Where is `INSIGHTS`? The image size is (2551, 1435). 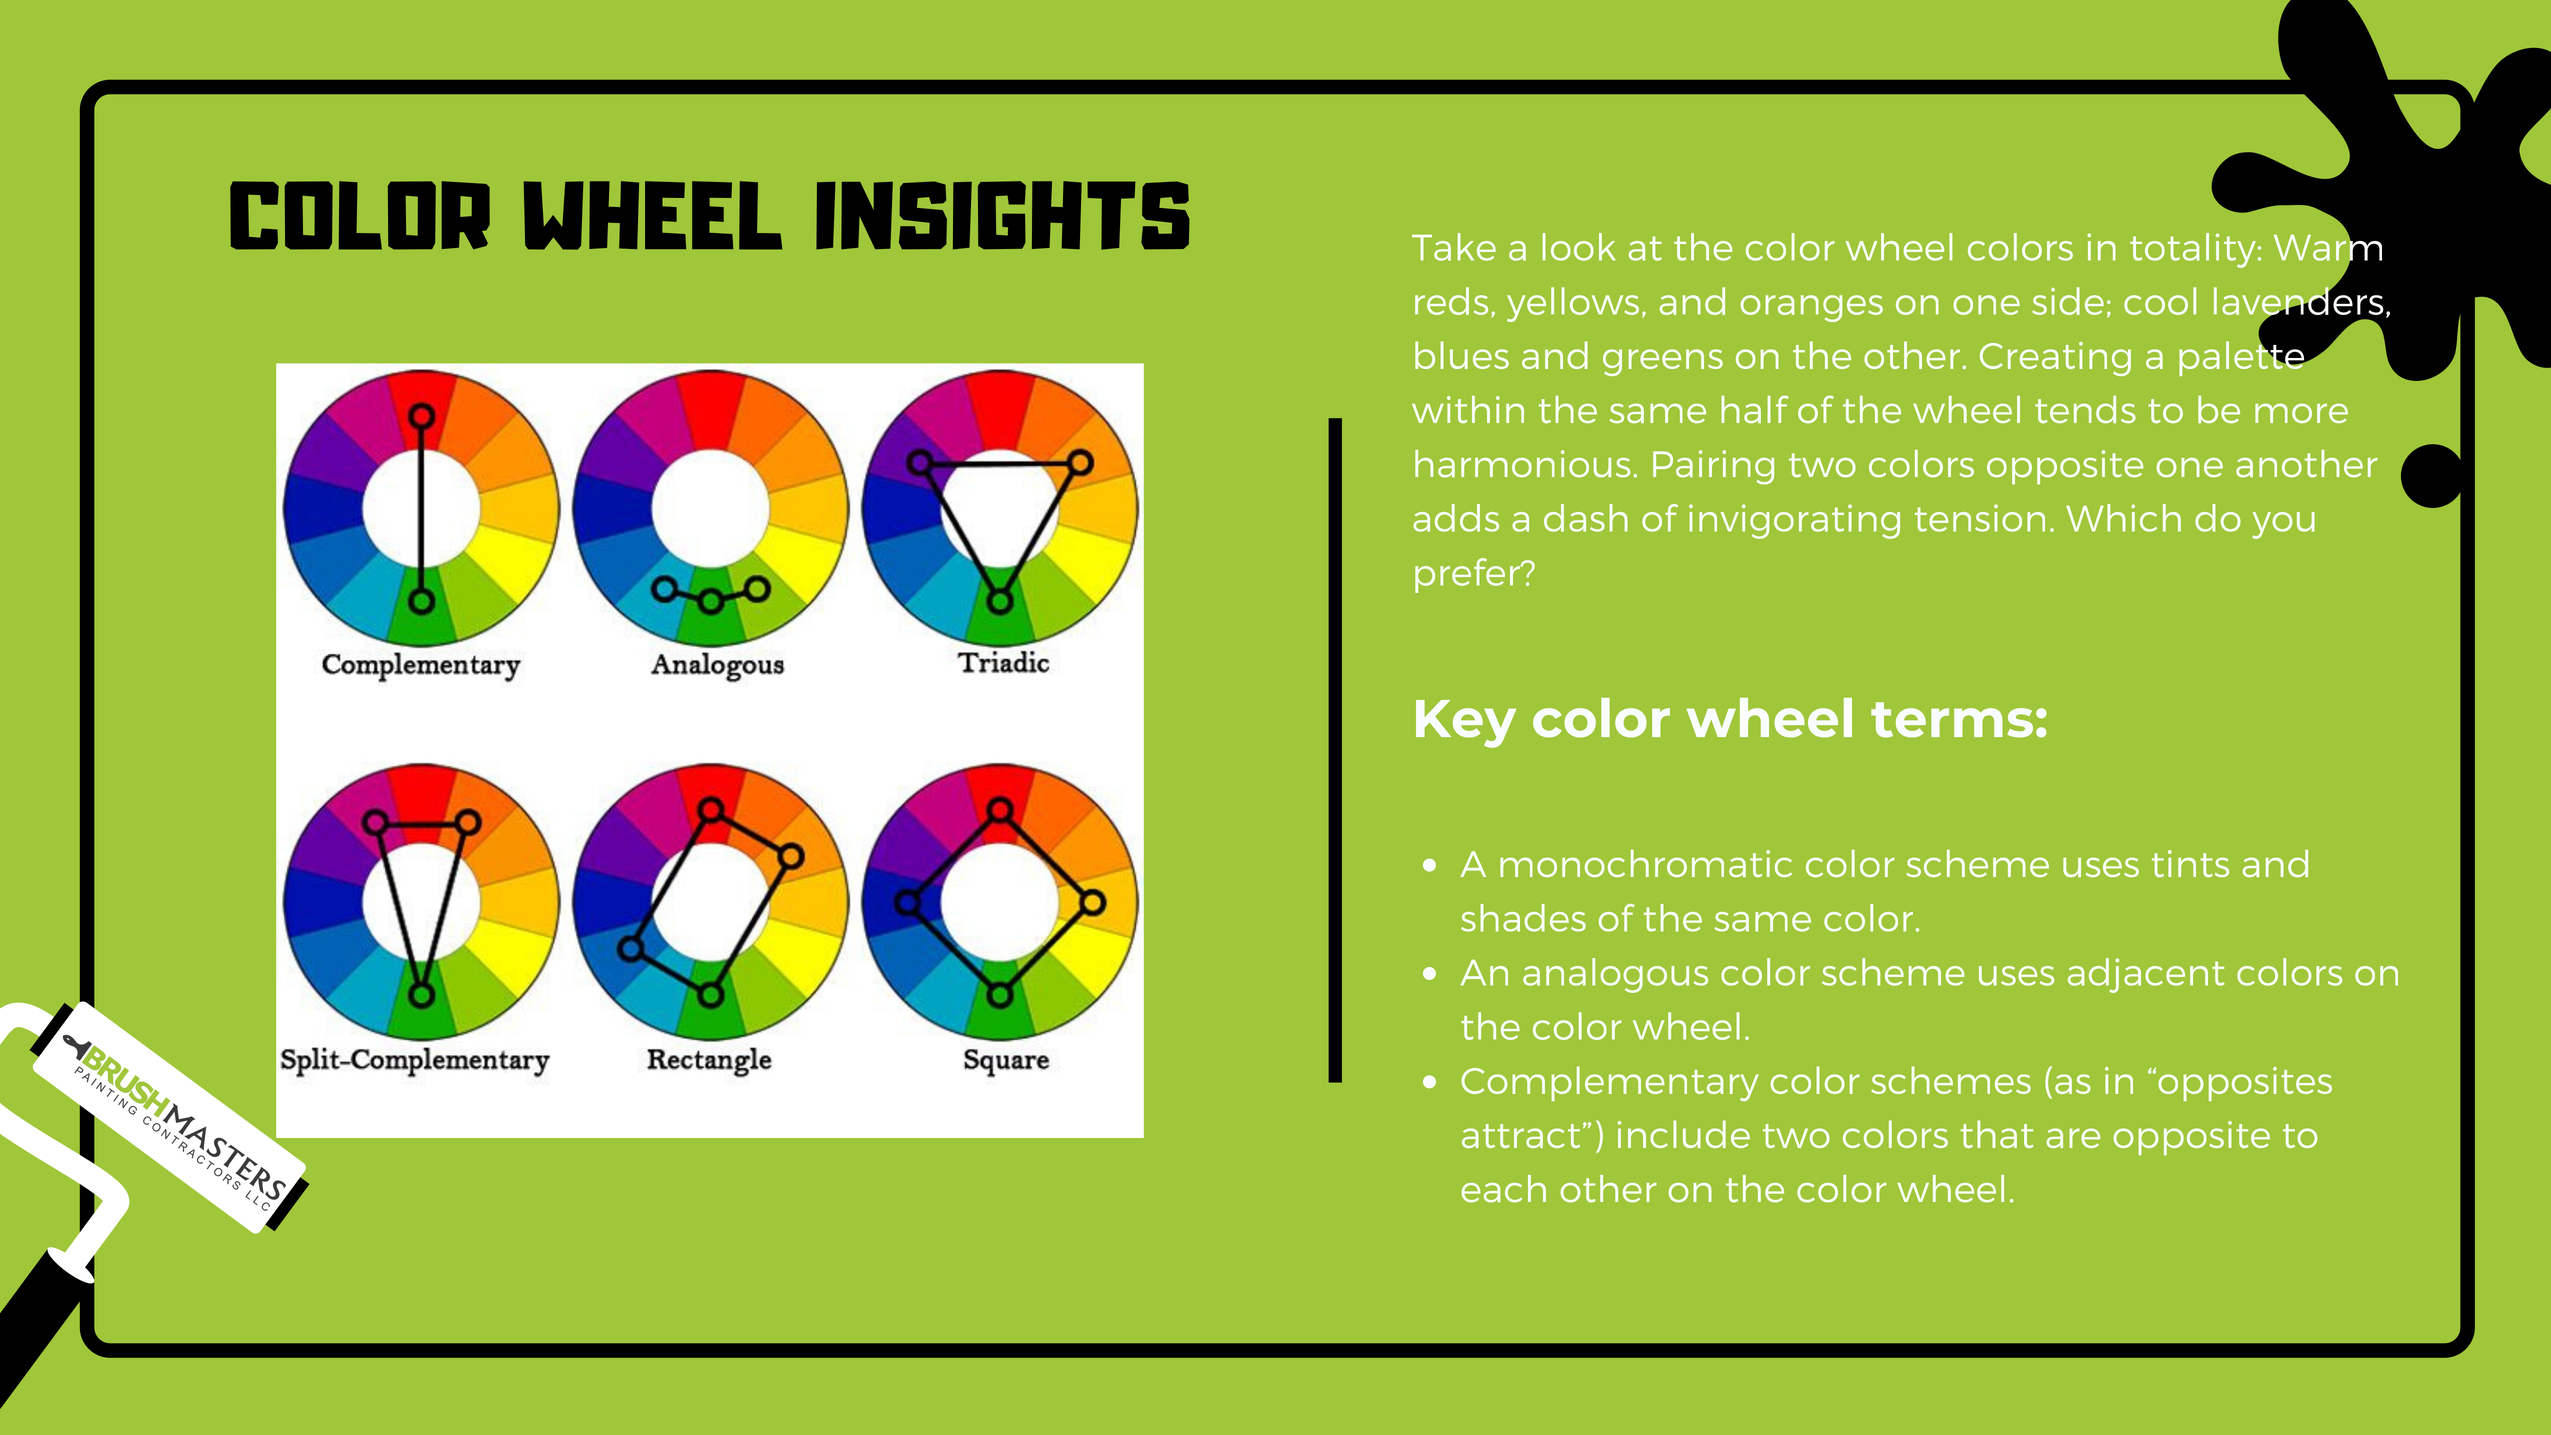 INSIGHTS is located at coordinates (1003, 215).
